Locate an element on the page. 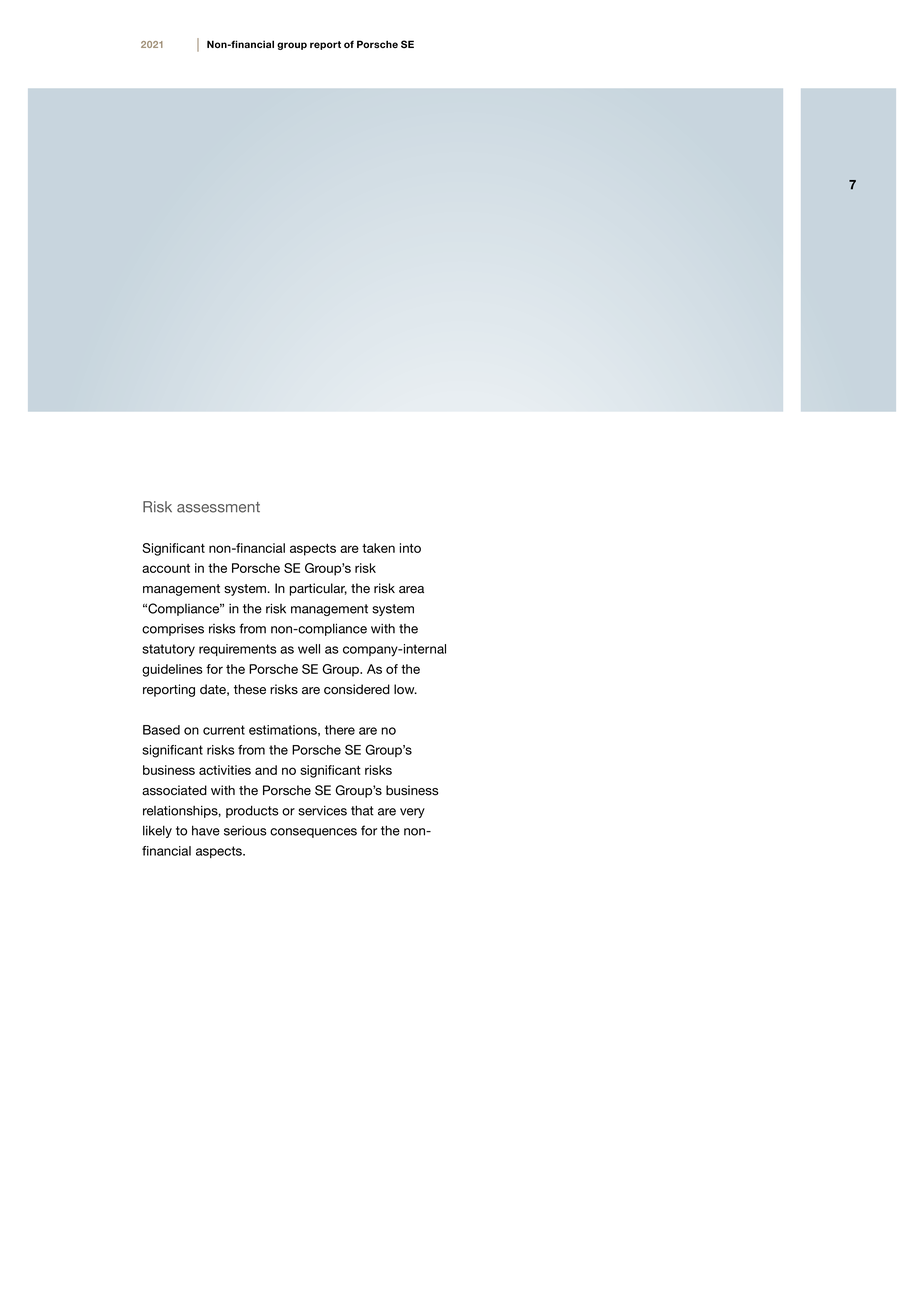 Image resolution: width=924 pixels, height=1308 pixels. low is located at coordinates (405, 689).
